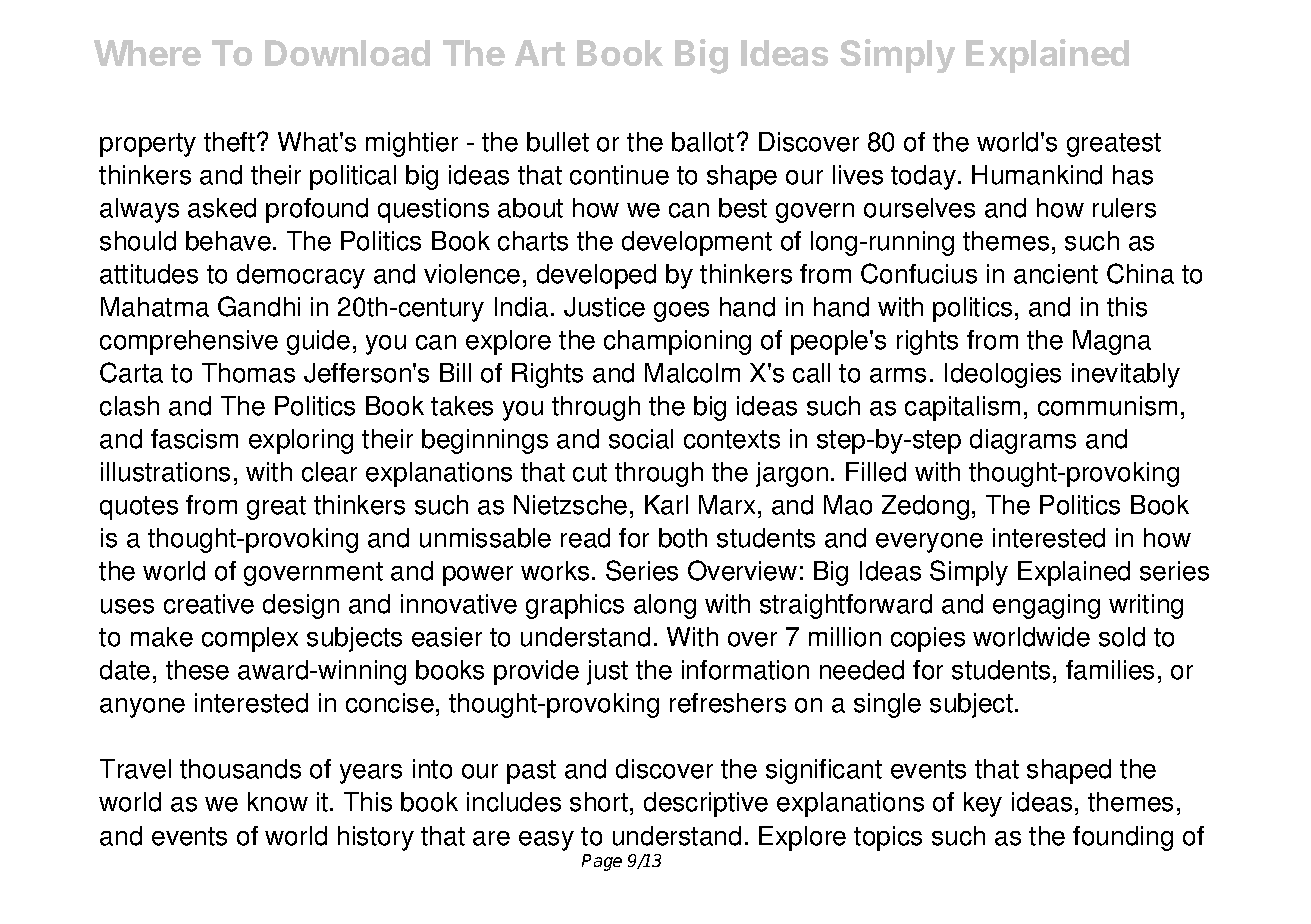 The image size is (1311, 924). Describe the element at coordinates (677, 342) in the page. I see `championing` at that location.
